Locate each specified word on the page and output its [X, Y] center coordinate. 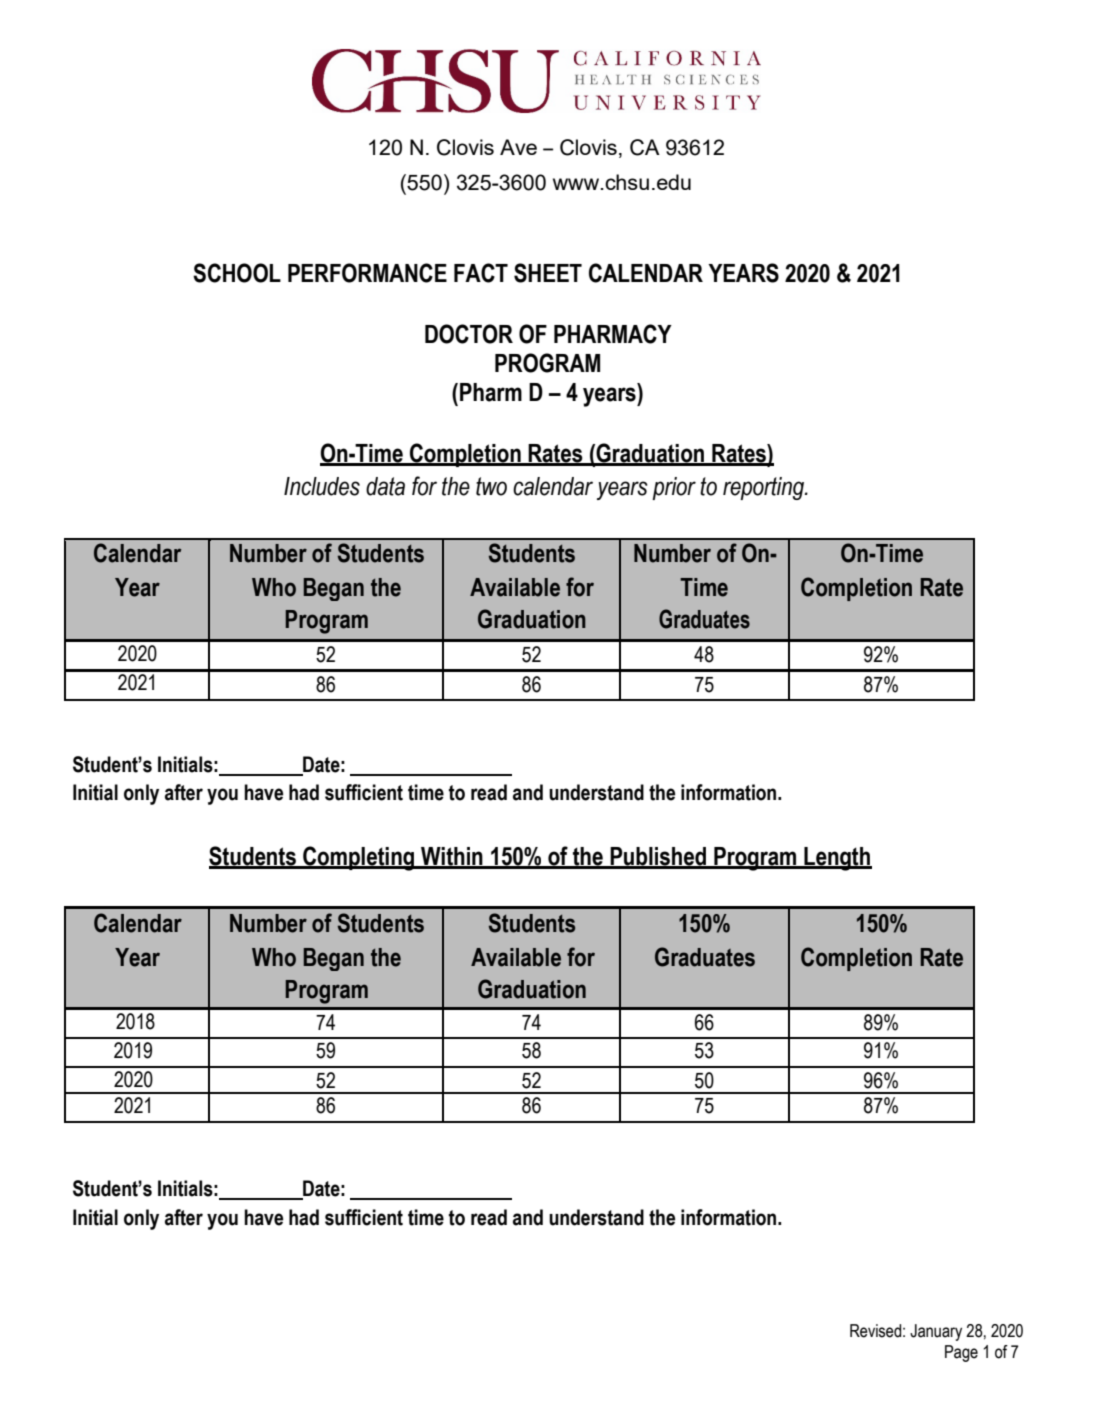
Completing [359, 858]
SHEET [548, 273]
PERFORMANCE [367, 273]
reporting [764, 488]
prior [674, 488]
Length [837, 859]
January [936, 1332]
